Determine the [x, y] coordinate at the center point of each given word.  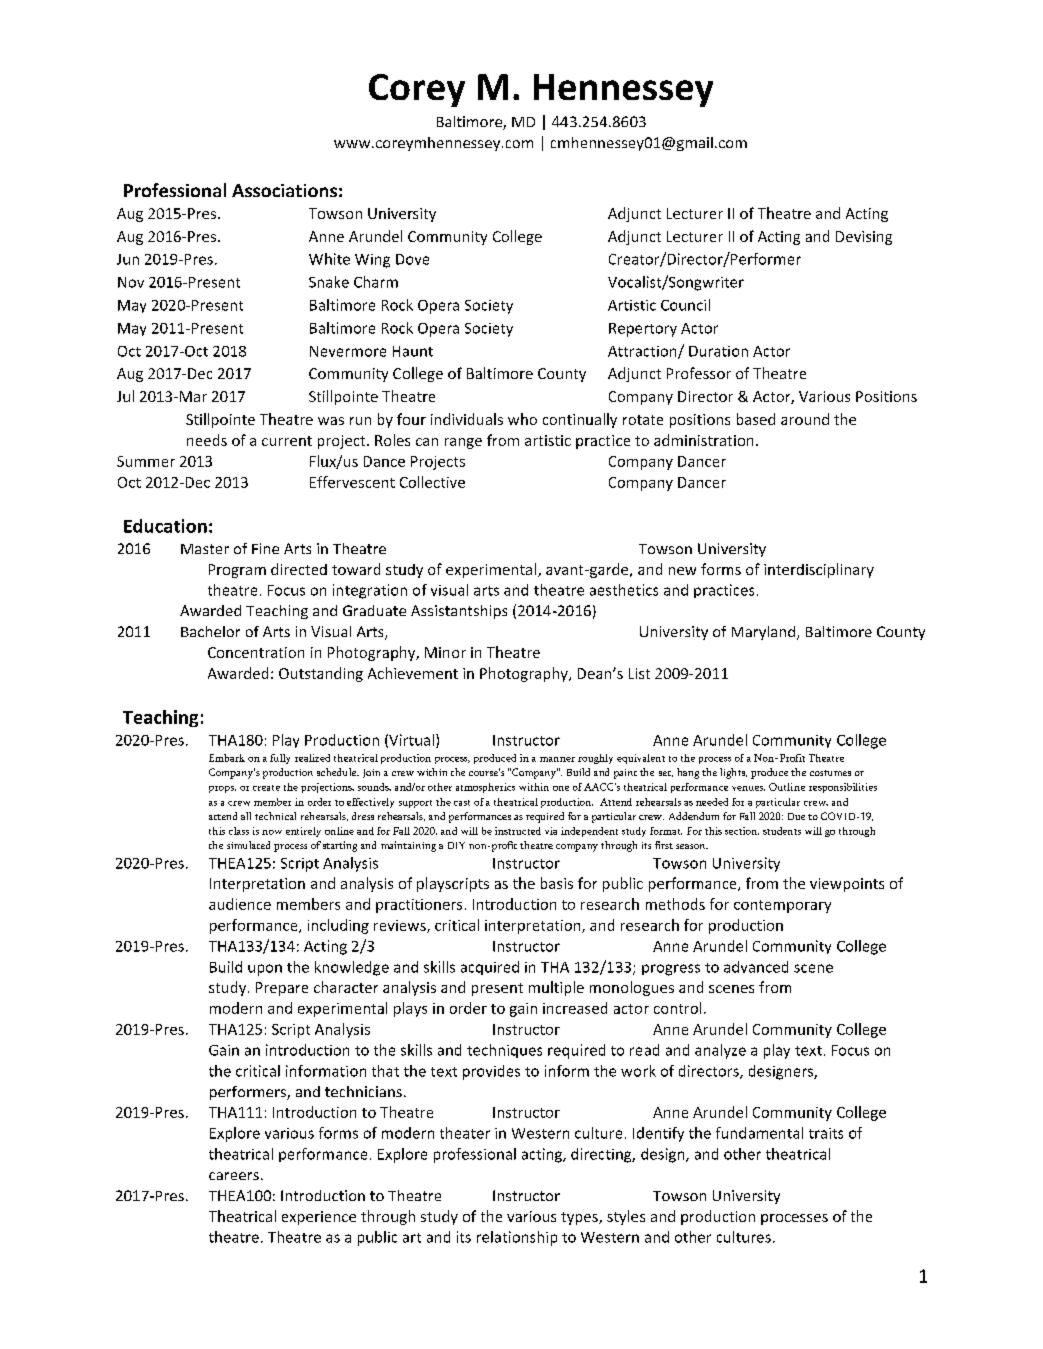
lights [733, 773]
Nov [131, 282]
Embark [227, 758]
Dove [412, 259]
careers [234, 1176]
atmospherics [485, 788]
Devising [864, 238]
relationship [517, 1238]
